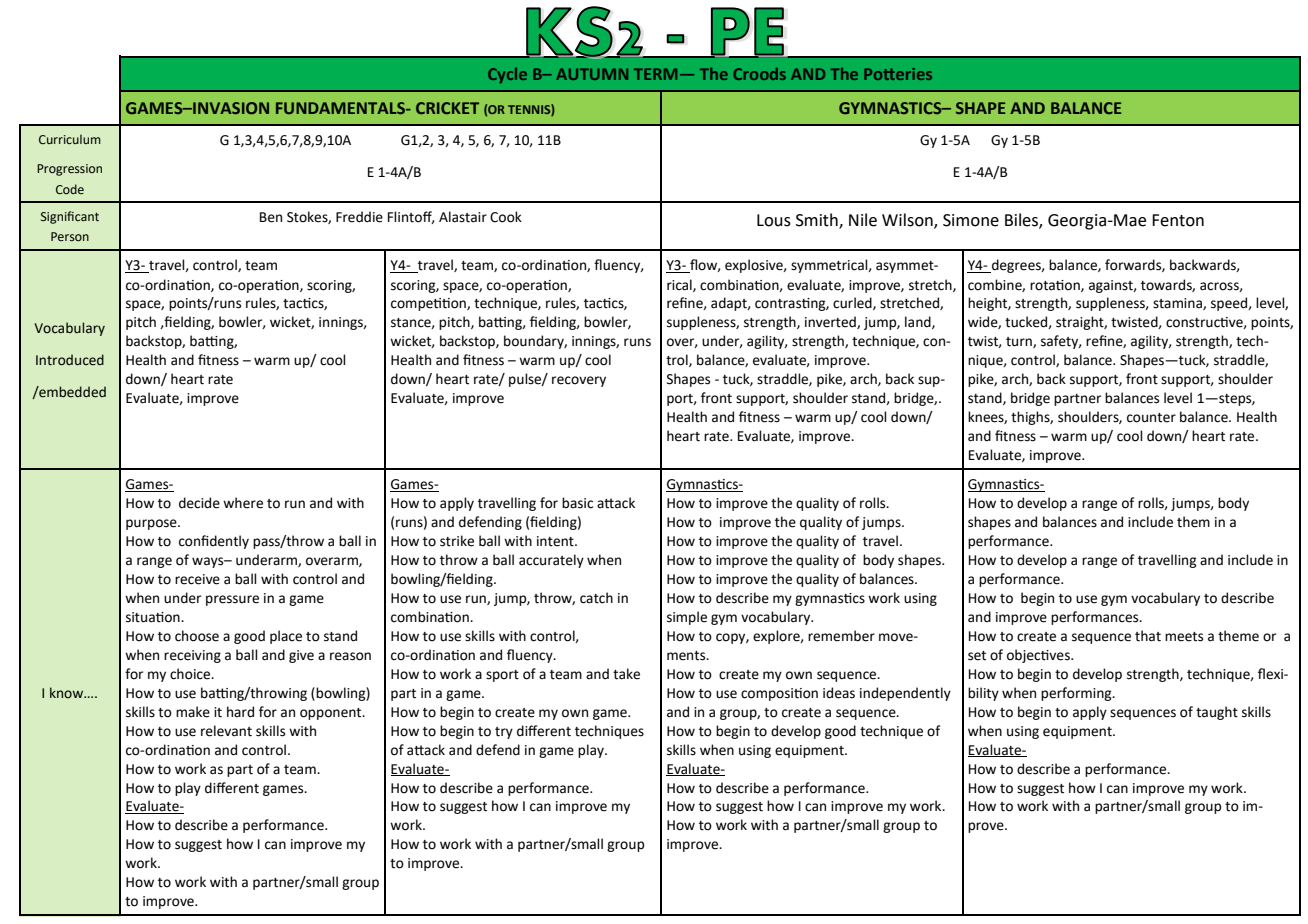 Image resolution: width=1308 pixels, height=924 pixels. Describe the element at coordinates (1151, 418) in the page. I see `counter` at that location.
